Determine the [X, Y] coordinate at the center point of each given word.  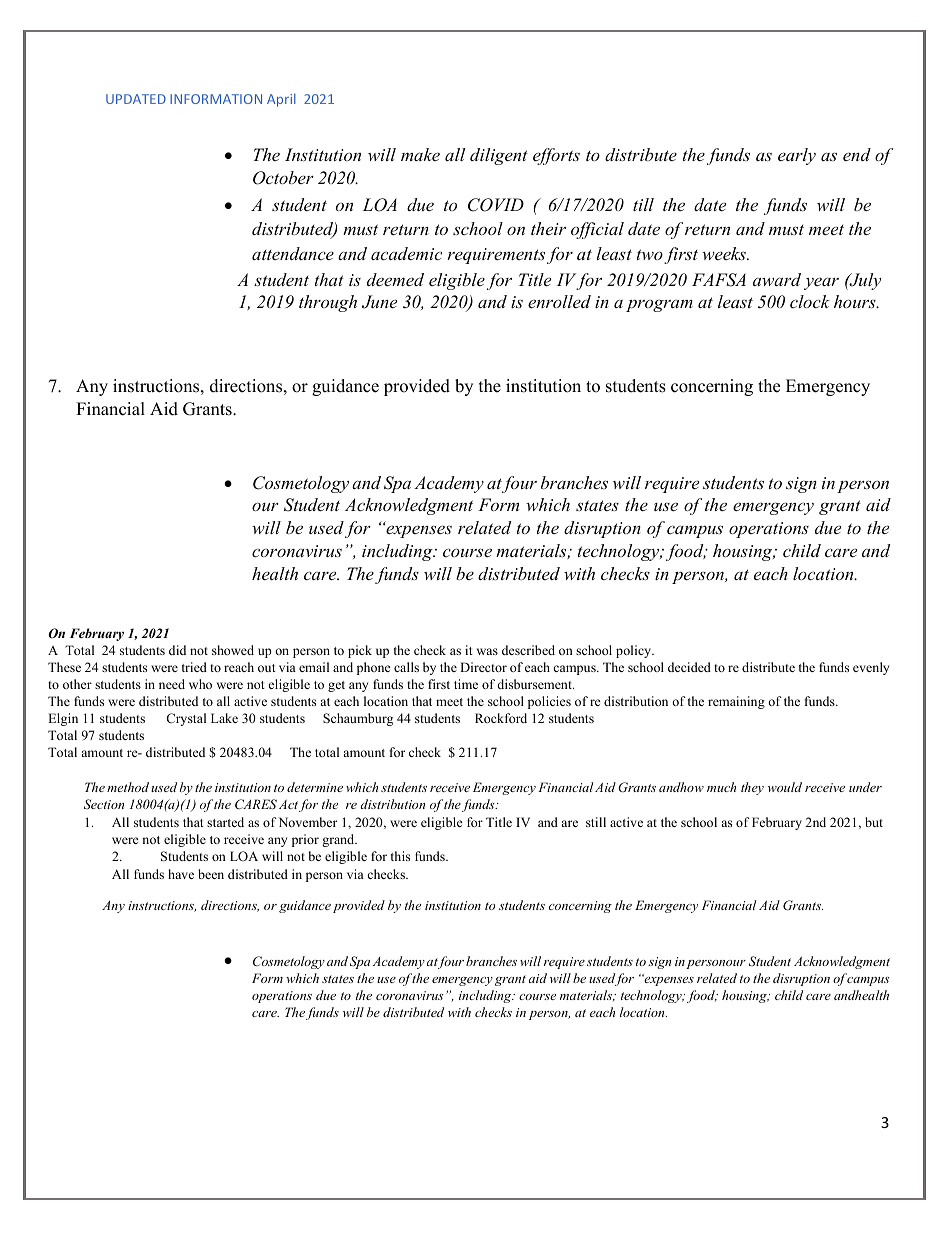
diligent [499, 156]
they [752, 788]
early [797, 156]
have [181, 874]
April [281, 100]
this [400, 856]
